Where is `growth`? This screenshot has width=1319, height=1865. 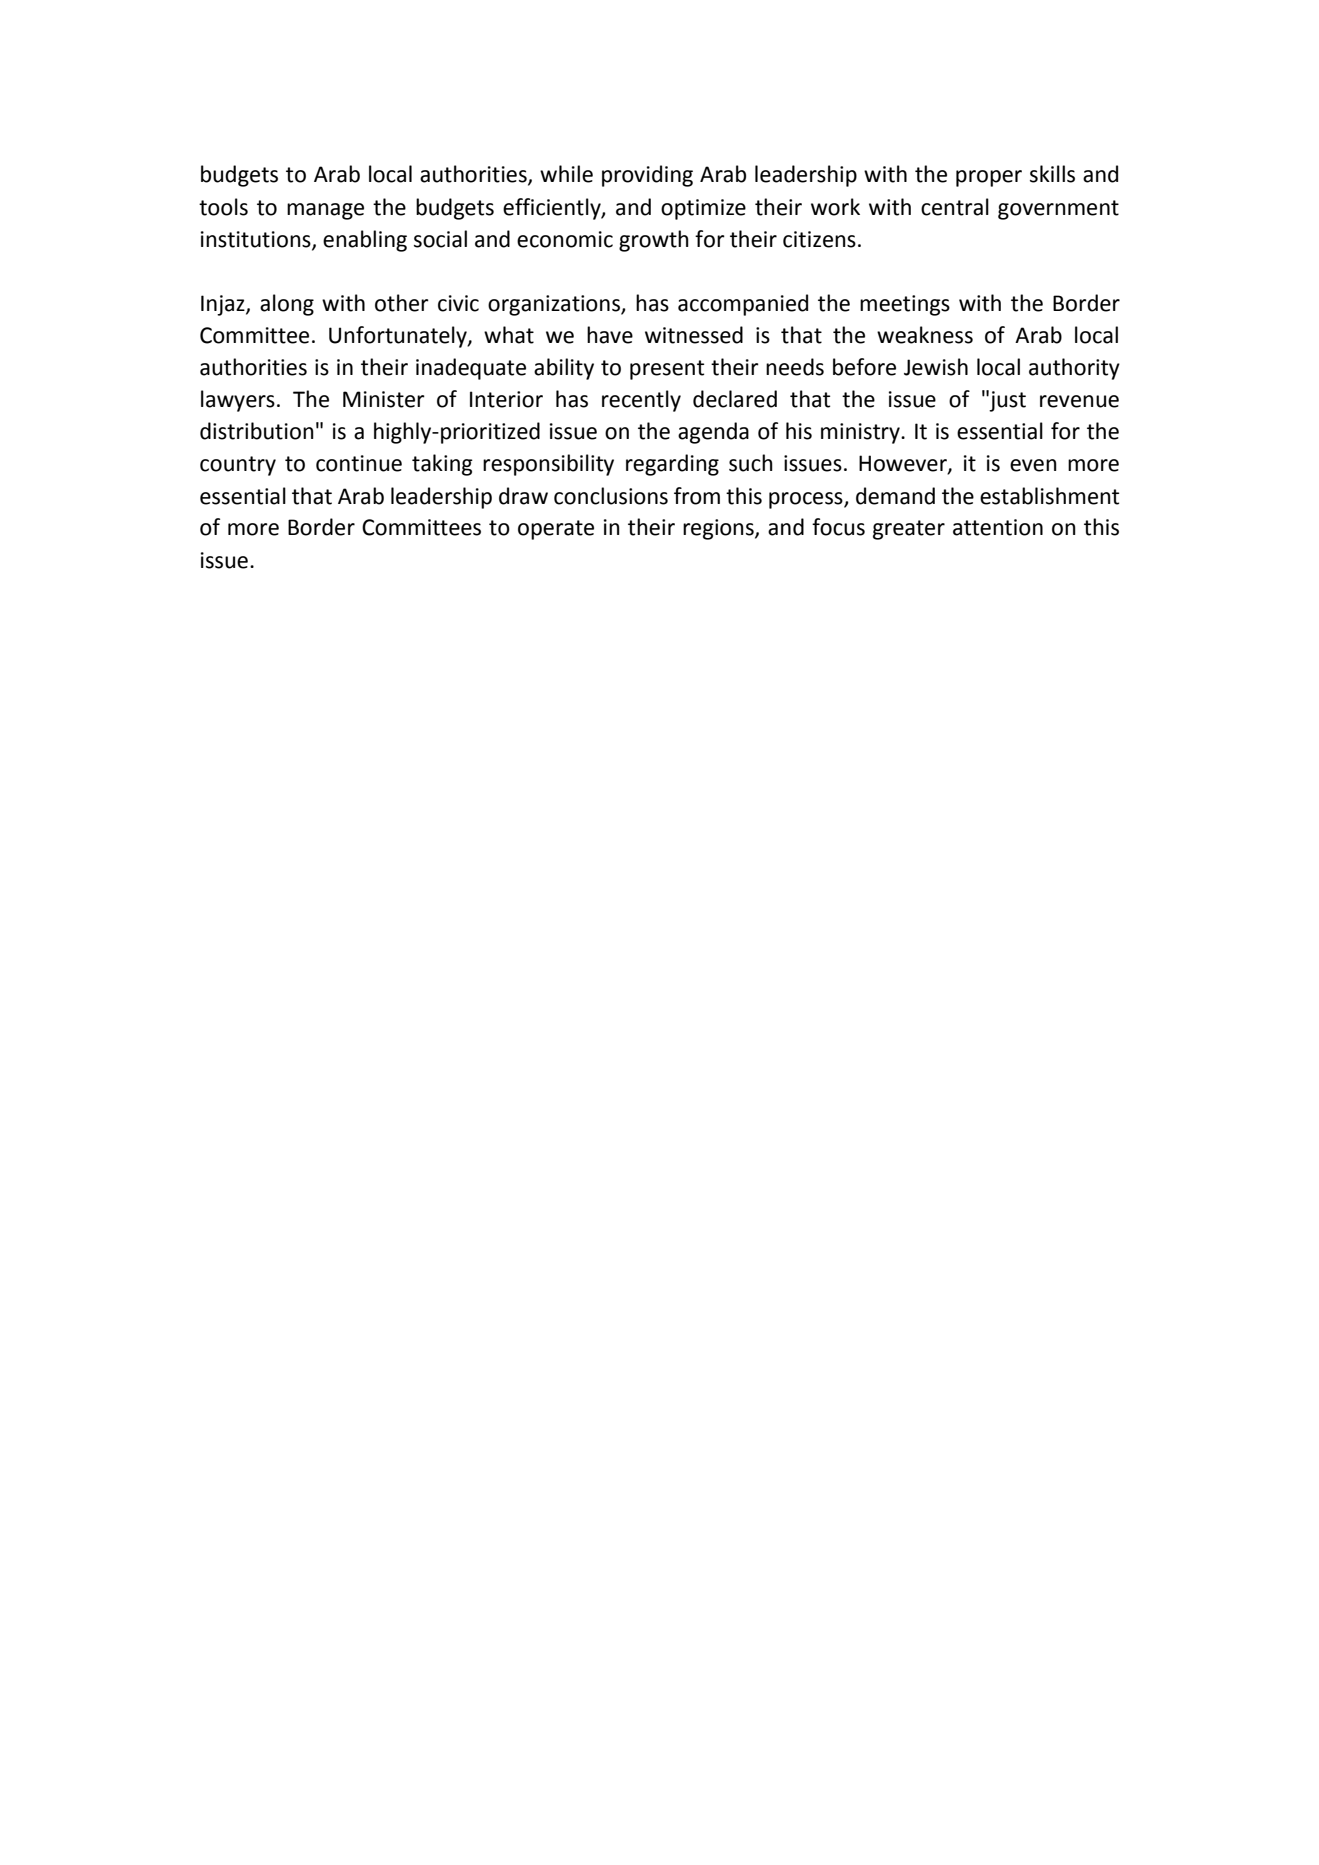
growth is located at coordinates (654, 241).
